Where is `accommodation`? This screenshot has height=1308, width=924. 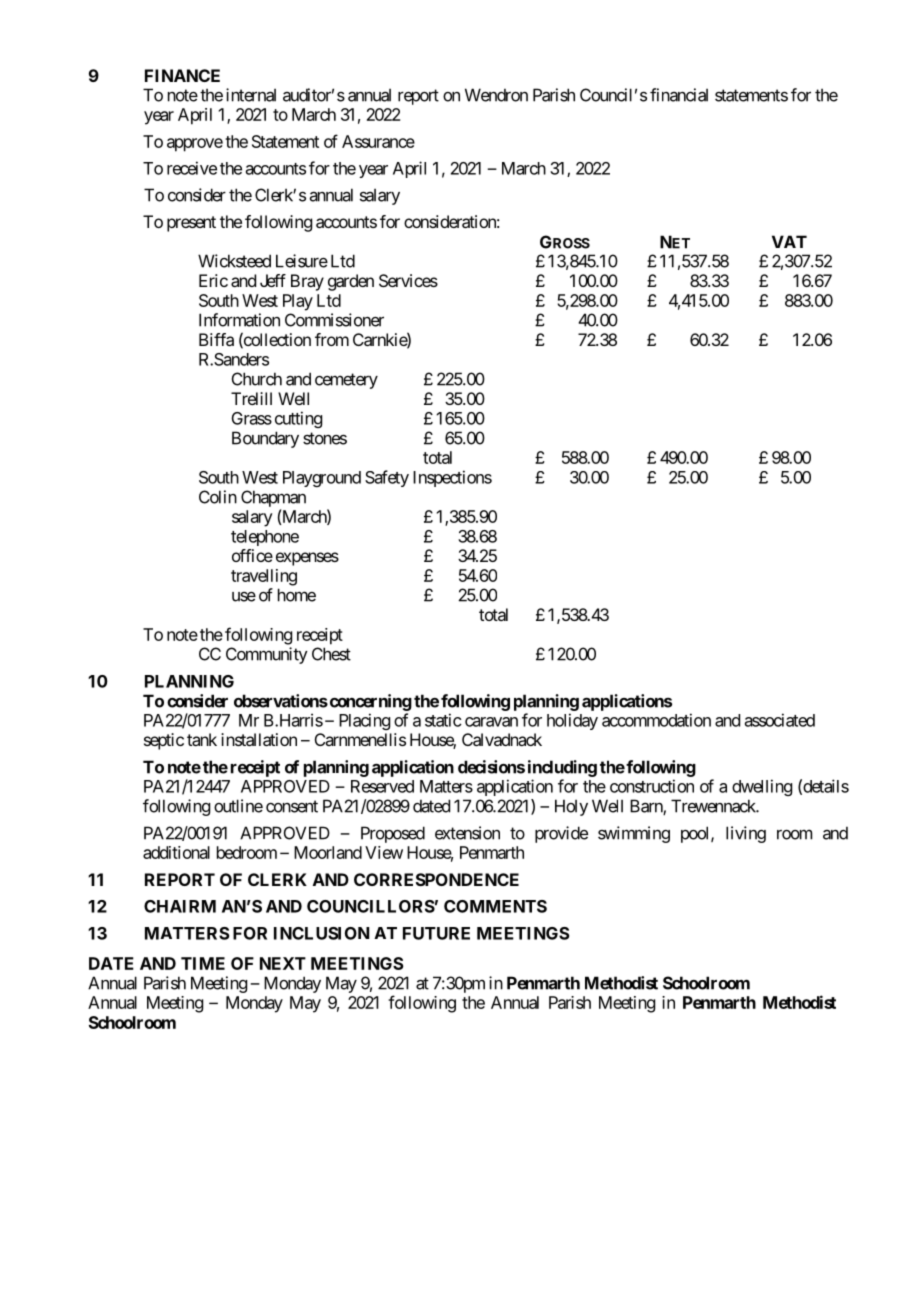
accommodation is located at coordinates (656, 720).
